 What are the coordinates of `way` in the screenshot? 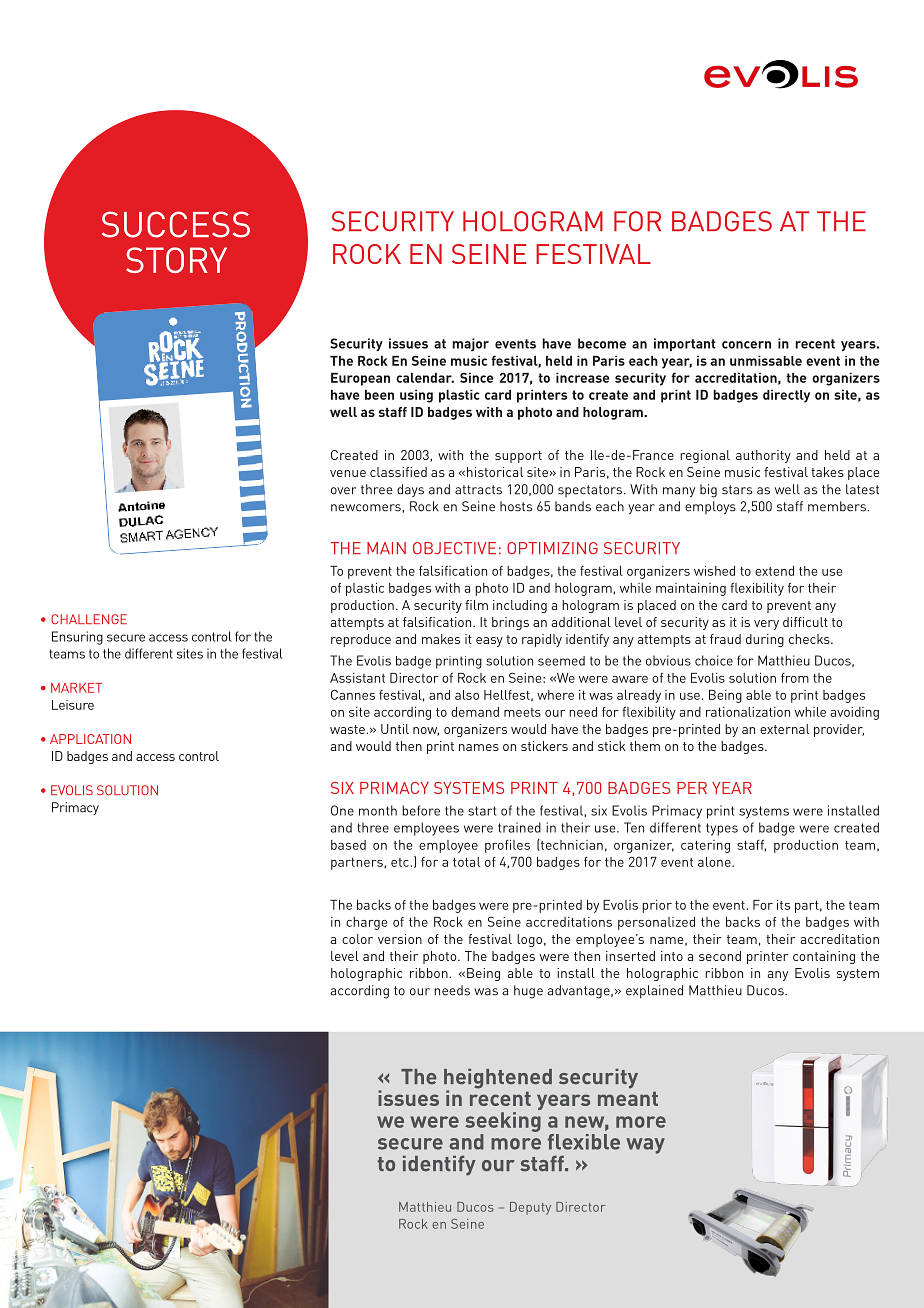 It's located at (645, 1146).
